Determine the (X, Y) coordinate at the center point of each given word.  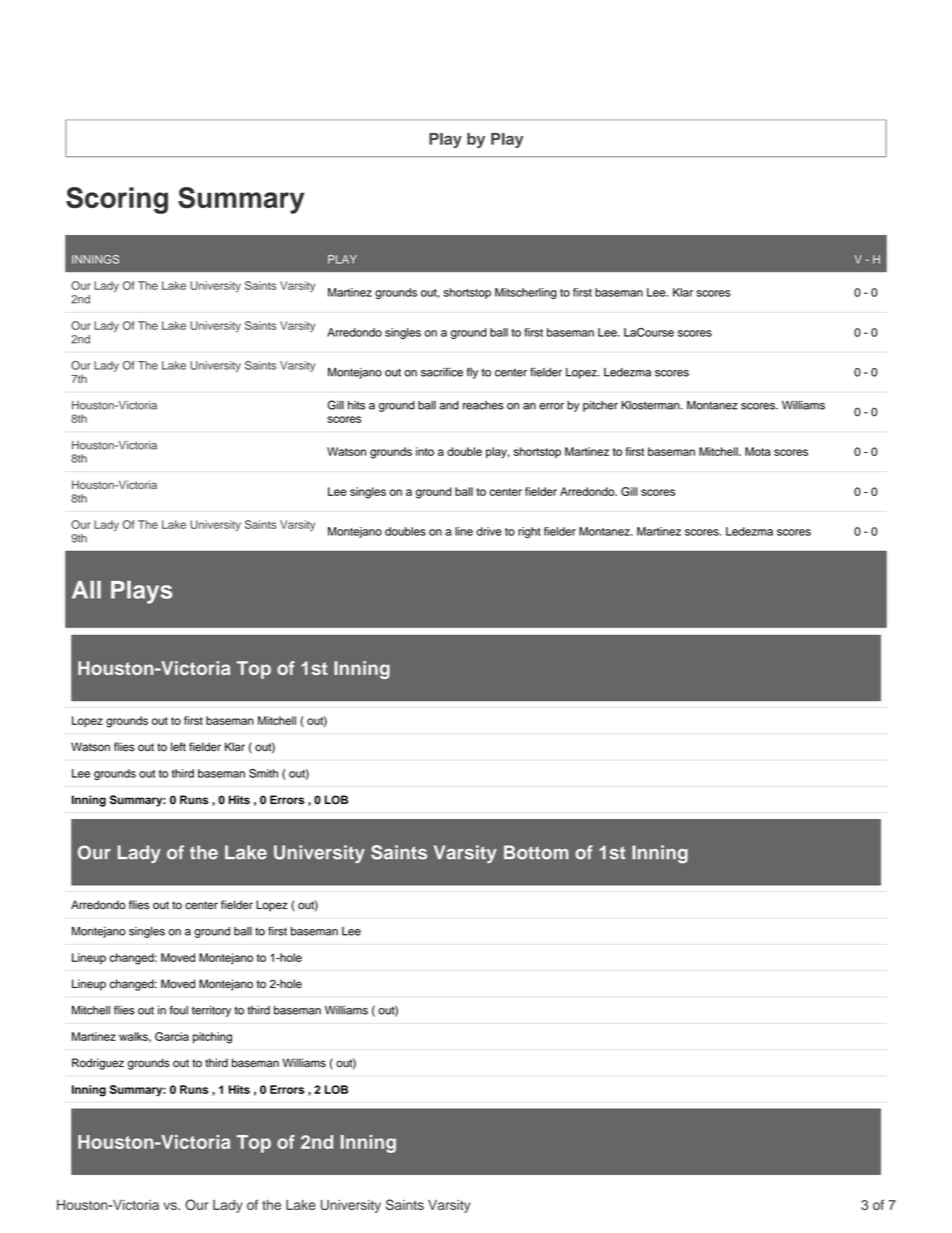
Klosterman (652, 405)
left (178, 747)
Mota (758, 451)
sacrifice (442, 372)
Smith (263, 773)
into (425, 451)
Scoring (117, 200)
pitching (212, 1038)
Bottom (536, 852)
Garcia (172, 1036)
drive (489, 531)
